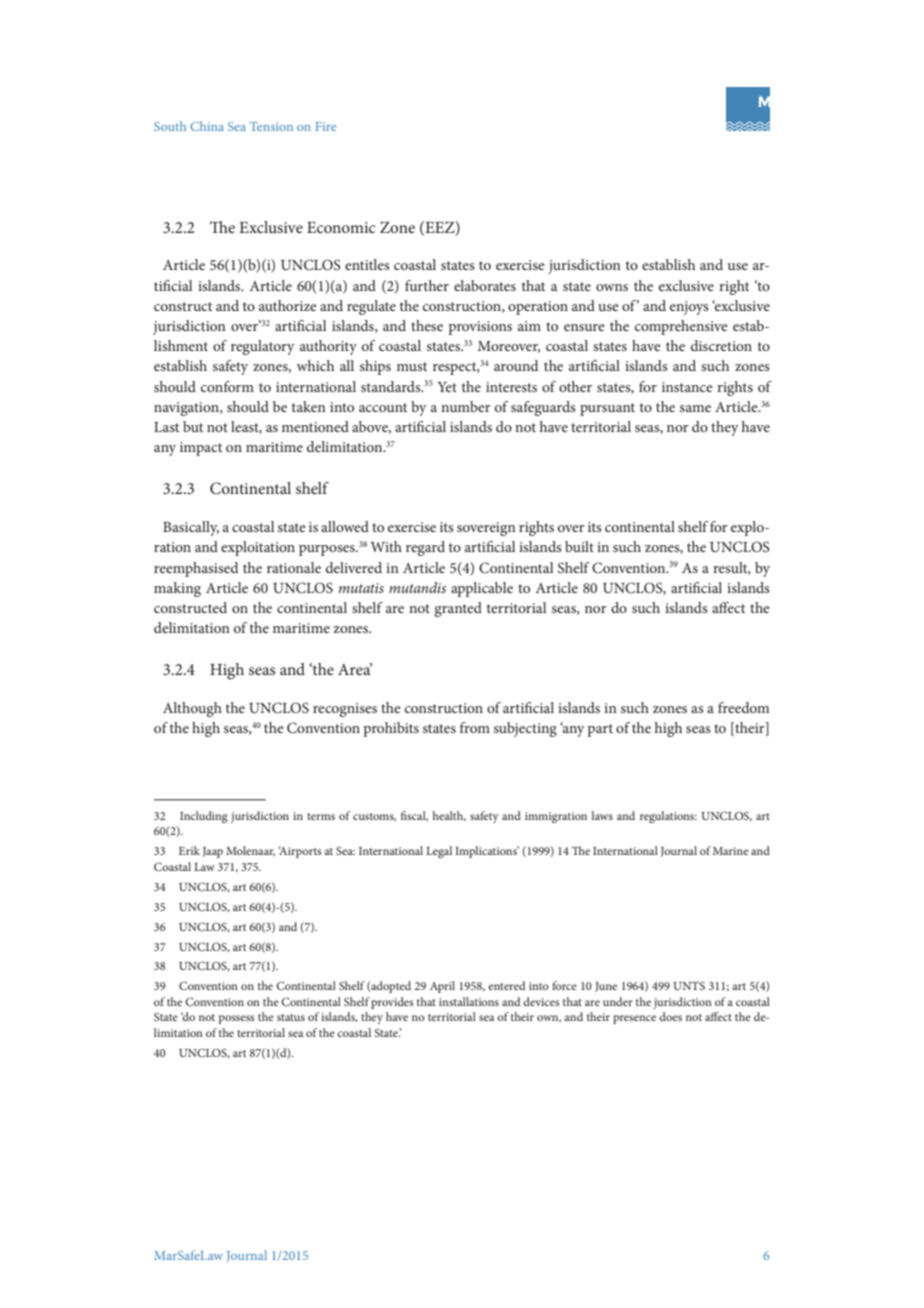 This screenshot has width=924, height=1308. Describe the element at coordinates (449, 816) in the screenshot. I see `health` at that location.
